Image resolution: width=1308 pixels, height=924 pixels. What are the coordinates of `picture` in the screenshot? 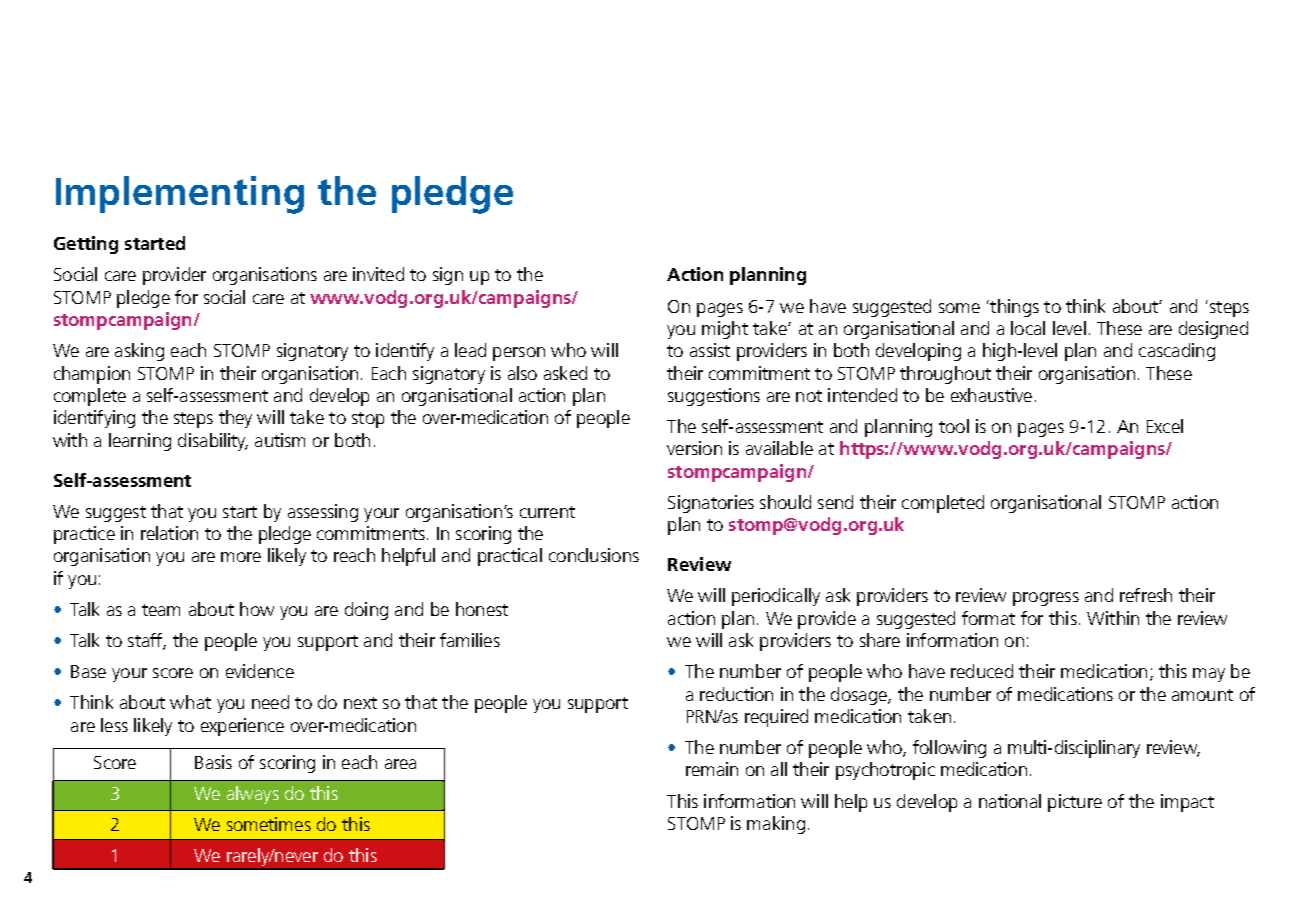 It's located at (1075, 803).
